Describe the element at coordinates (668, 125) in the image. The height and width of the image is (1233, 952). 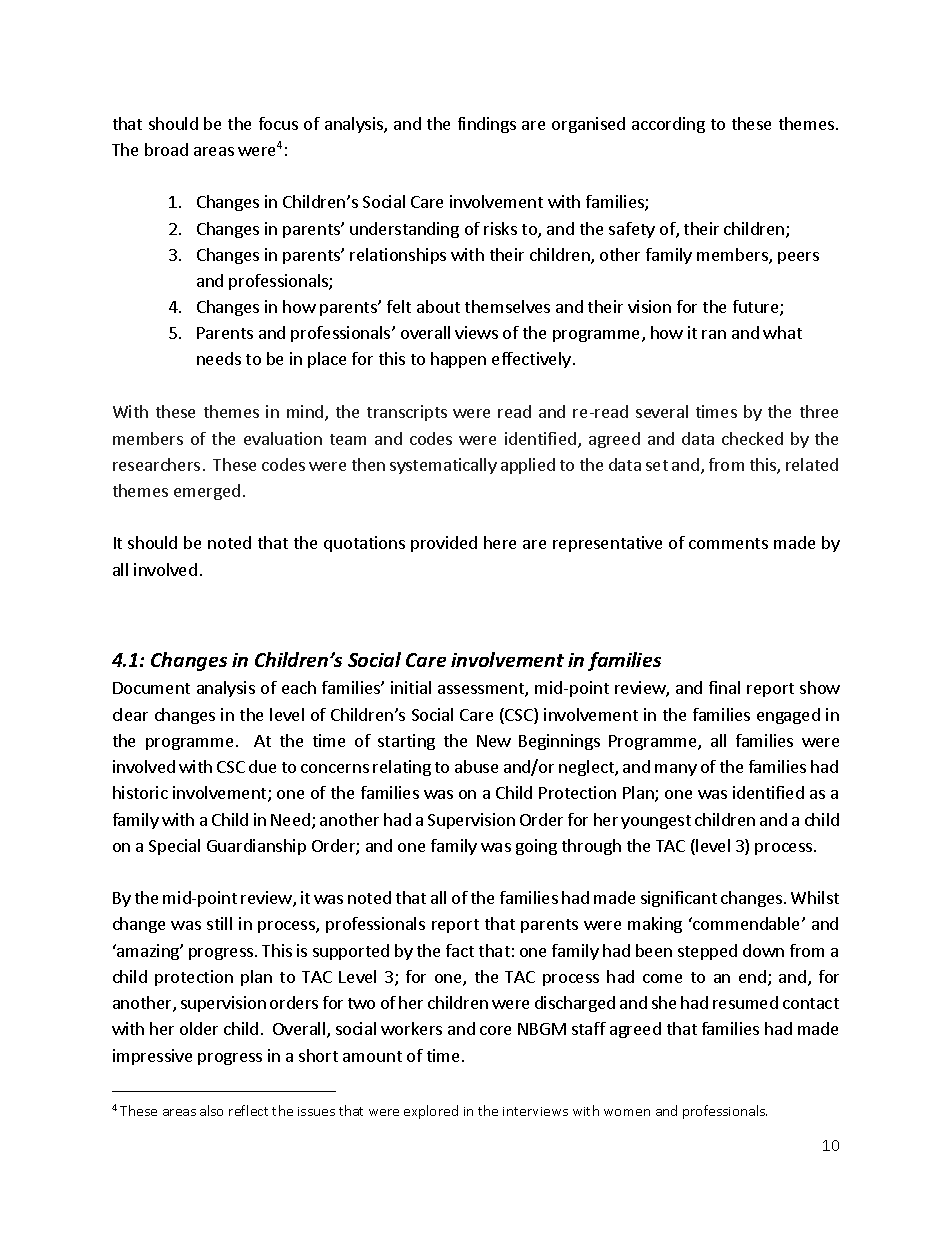
I see `according` at that location.
